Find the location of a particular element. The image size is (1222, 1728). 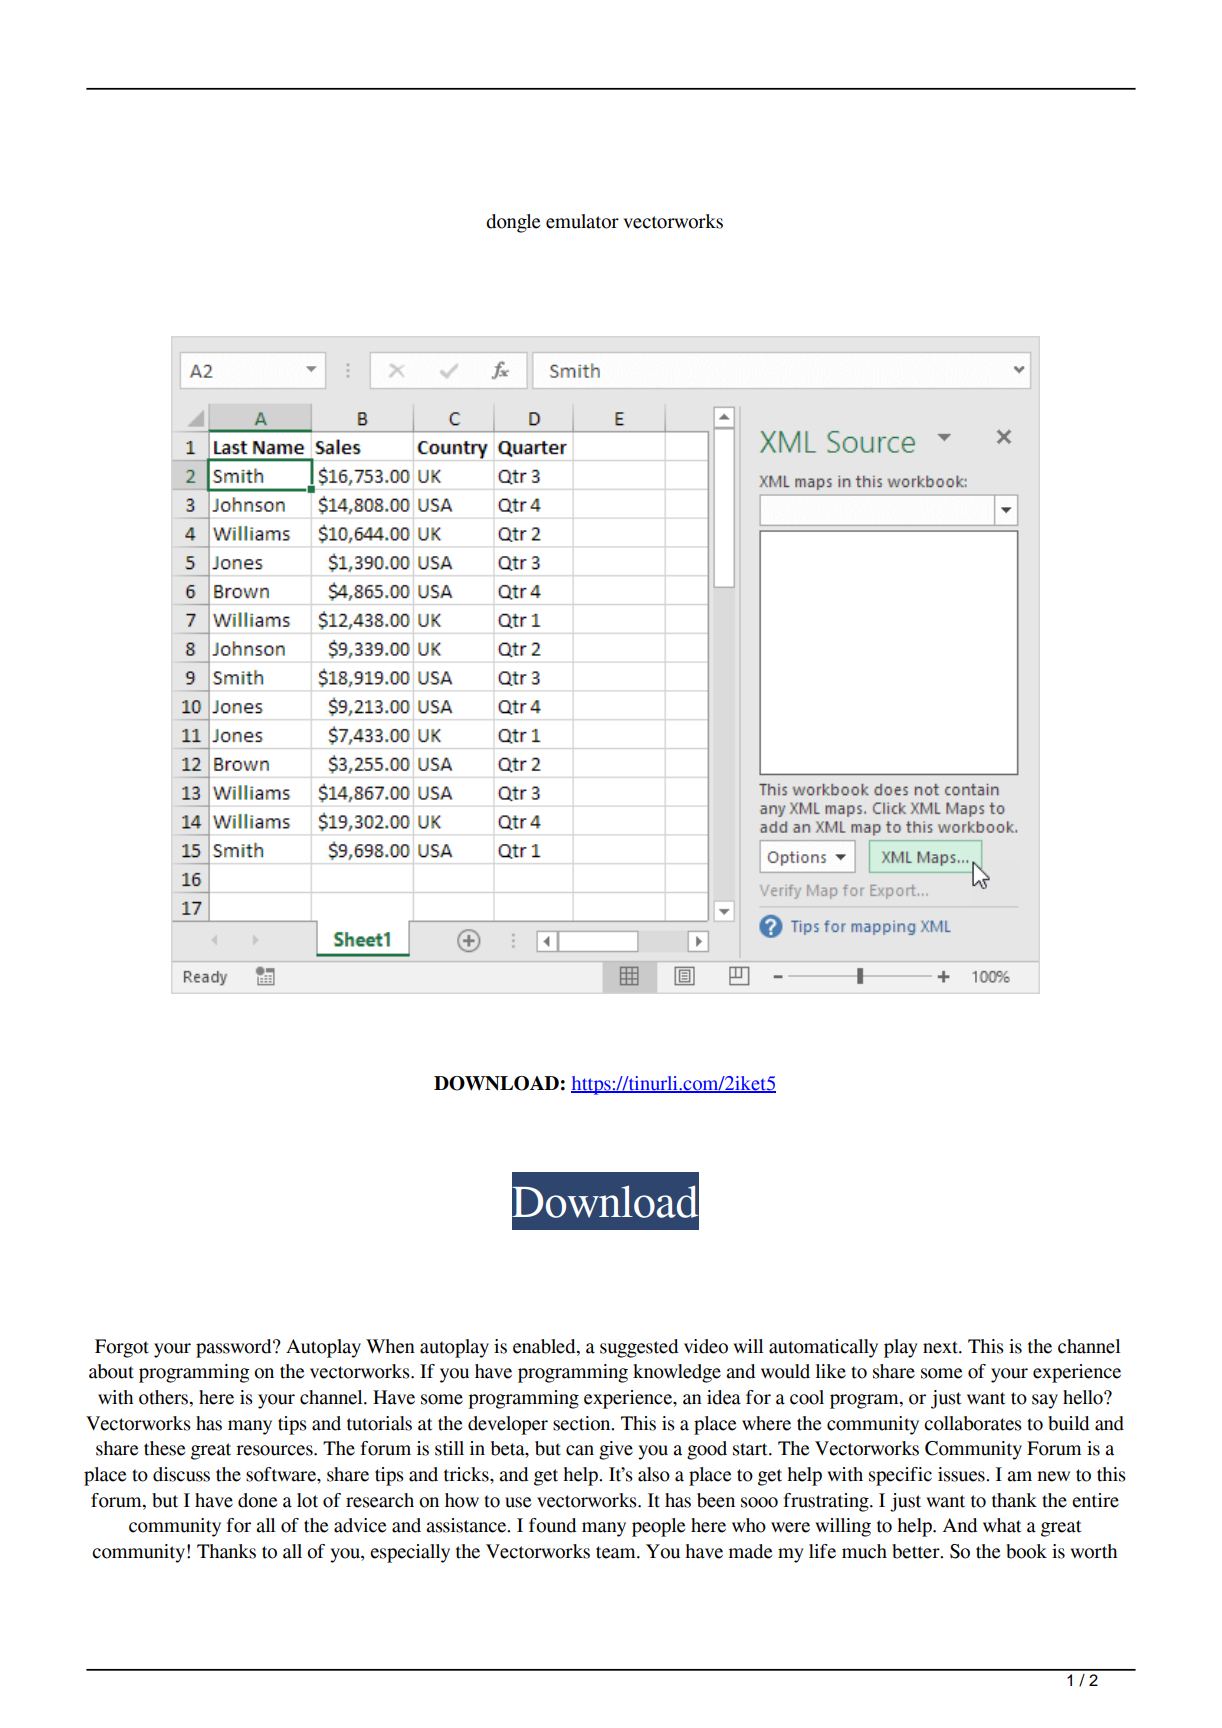

Forgot is located at coordinates (122, 1348).
